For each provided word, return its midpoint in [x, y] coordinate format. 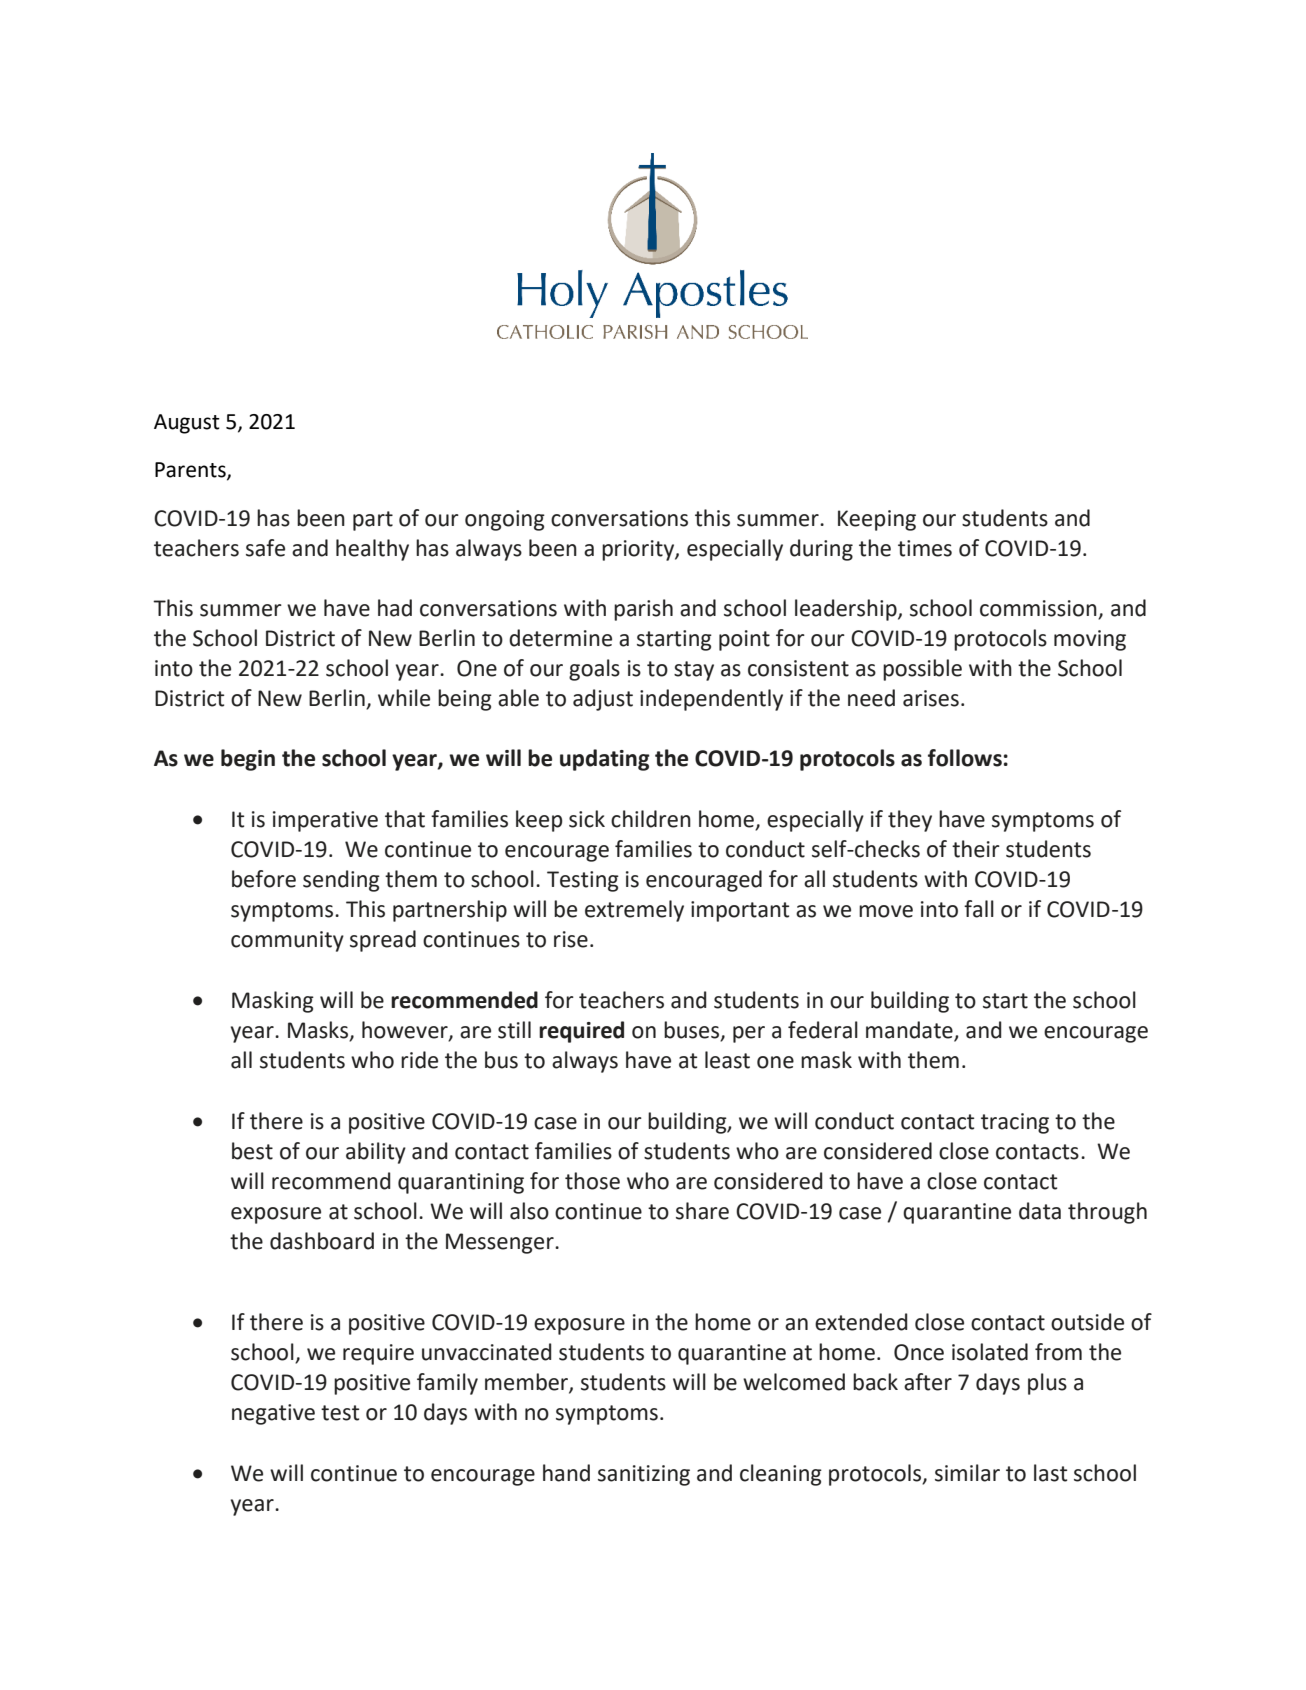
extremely [634, 911]
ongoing [505, 520]
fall [979, 909]
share [702, 1211]
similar [967, 1473]
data [1040, 1211]
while [404, 698]
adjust [603, 700]
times [925, 548]
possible [922, 670]
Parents [191, 470]
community [287, 941]
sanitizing [644, 1475]
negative [273, 1414]
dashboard [322, 1241]
